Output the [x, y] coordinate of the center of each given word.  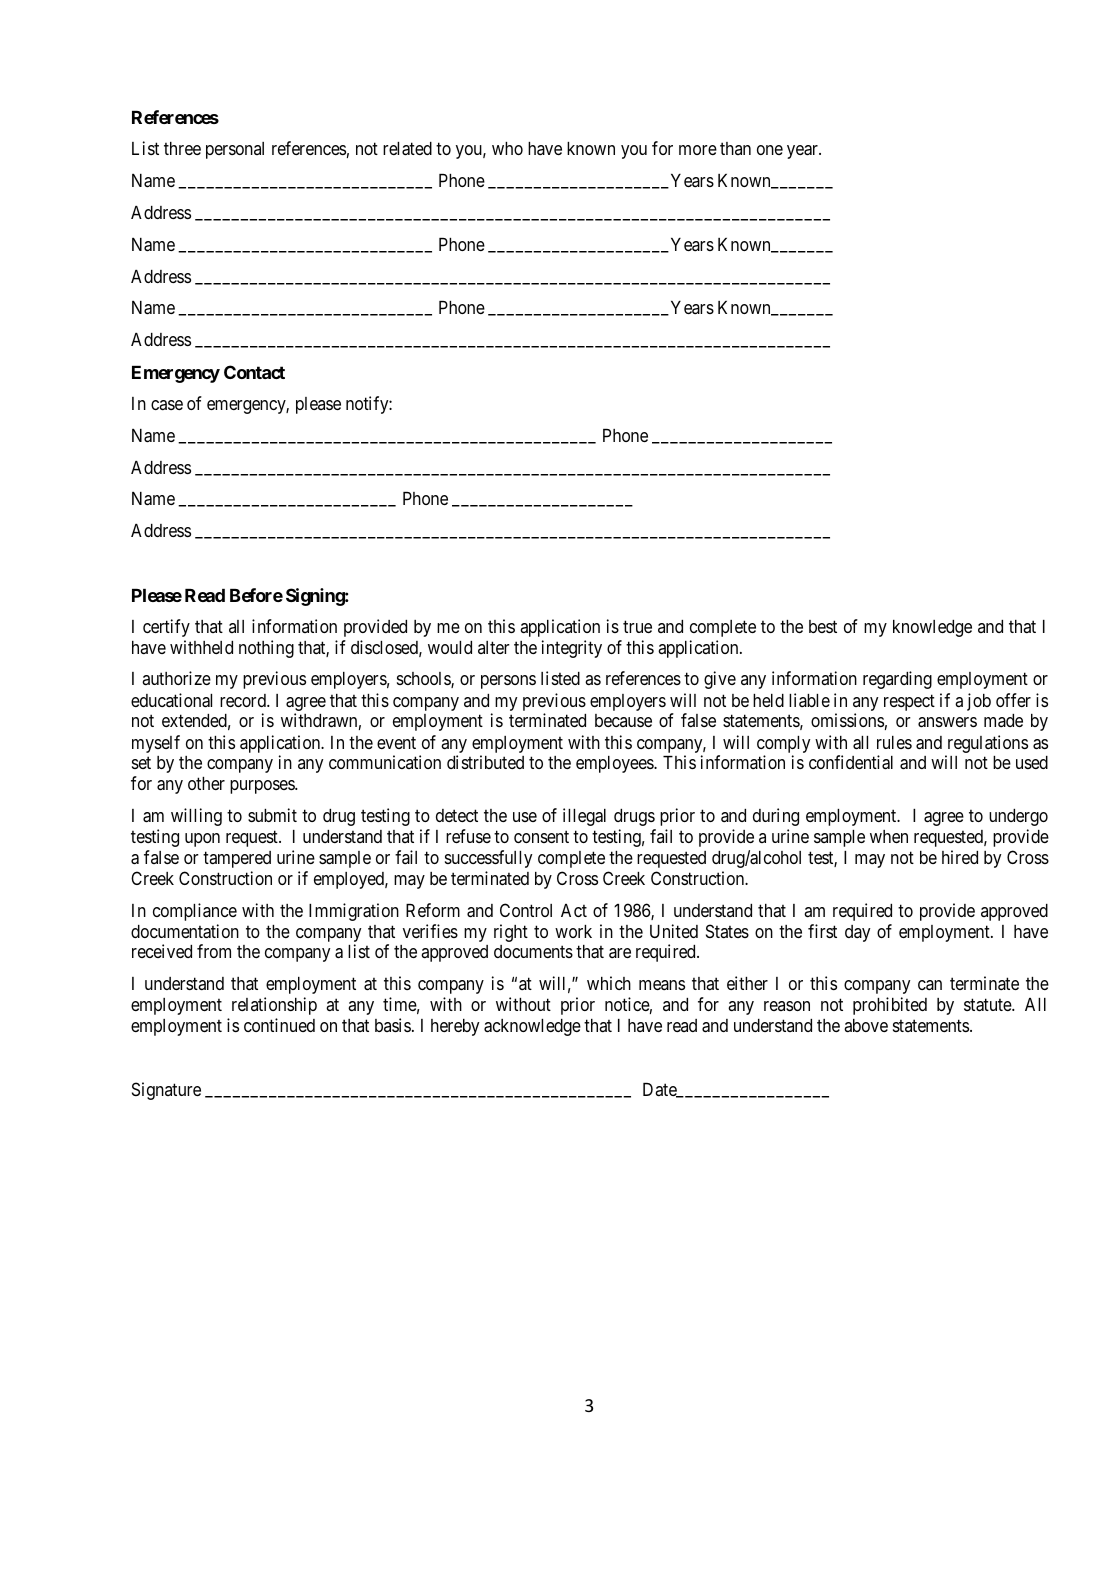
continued [279, 1025]
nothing [266, 649]
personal [235, 150]
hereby [455, 1027]
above [866, 1025]
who [507, 148]
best [823, 626]
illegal [584, 817]
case [167, 405]
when [889, 836]
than [735, 148]
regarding [897, 680]
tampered [237, 859]
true [637, 627]
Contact [254, 372]
